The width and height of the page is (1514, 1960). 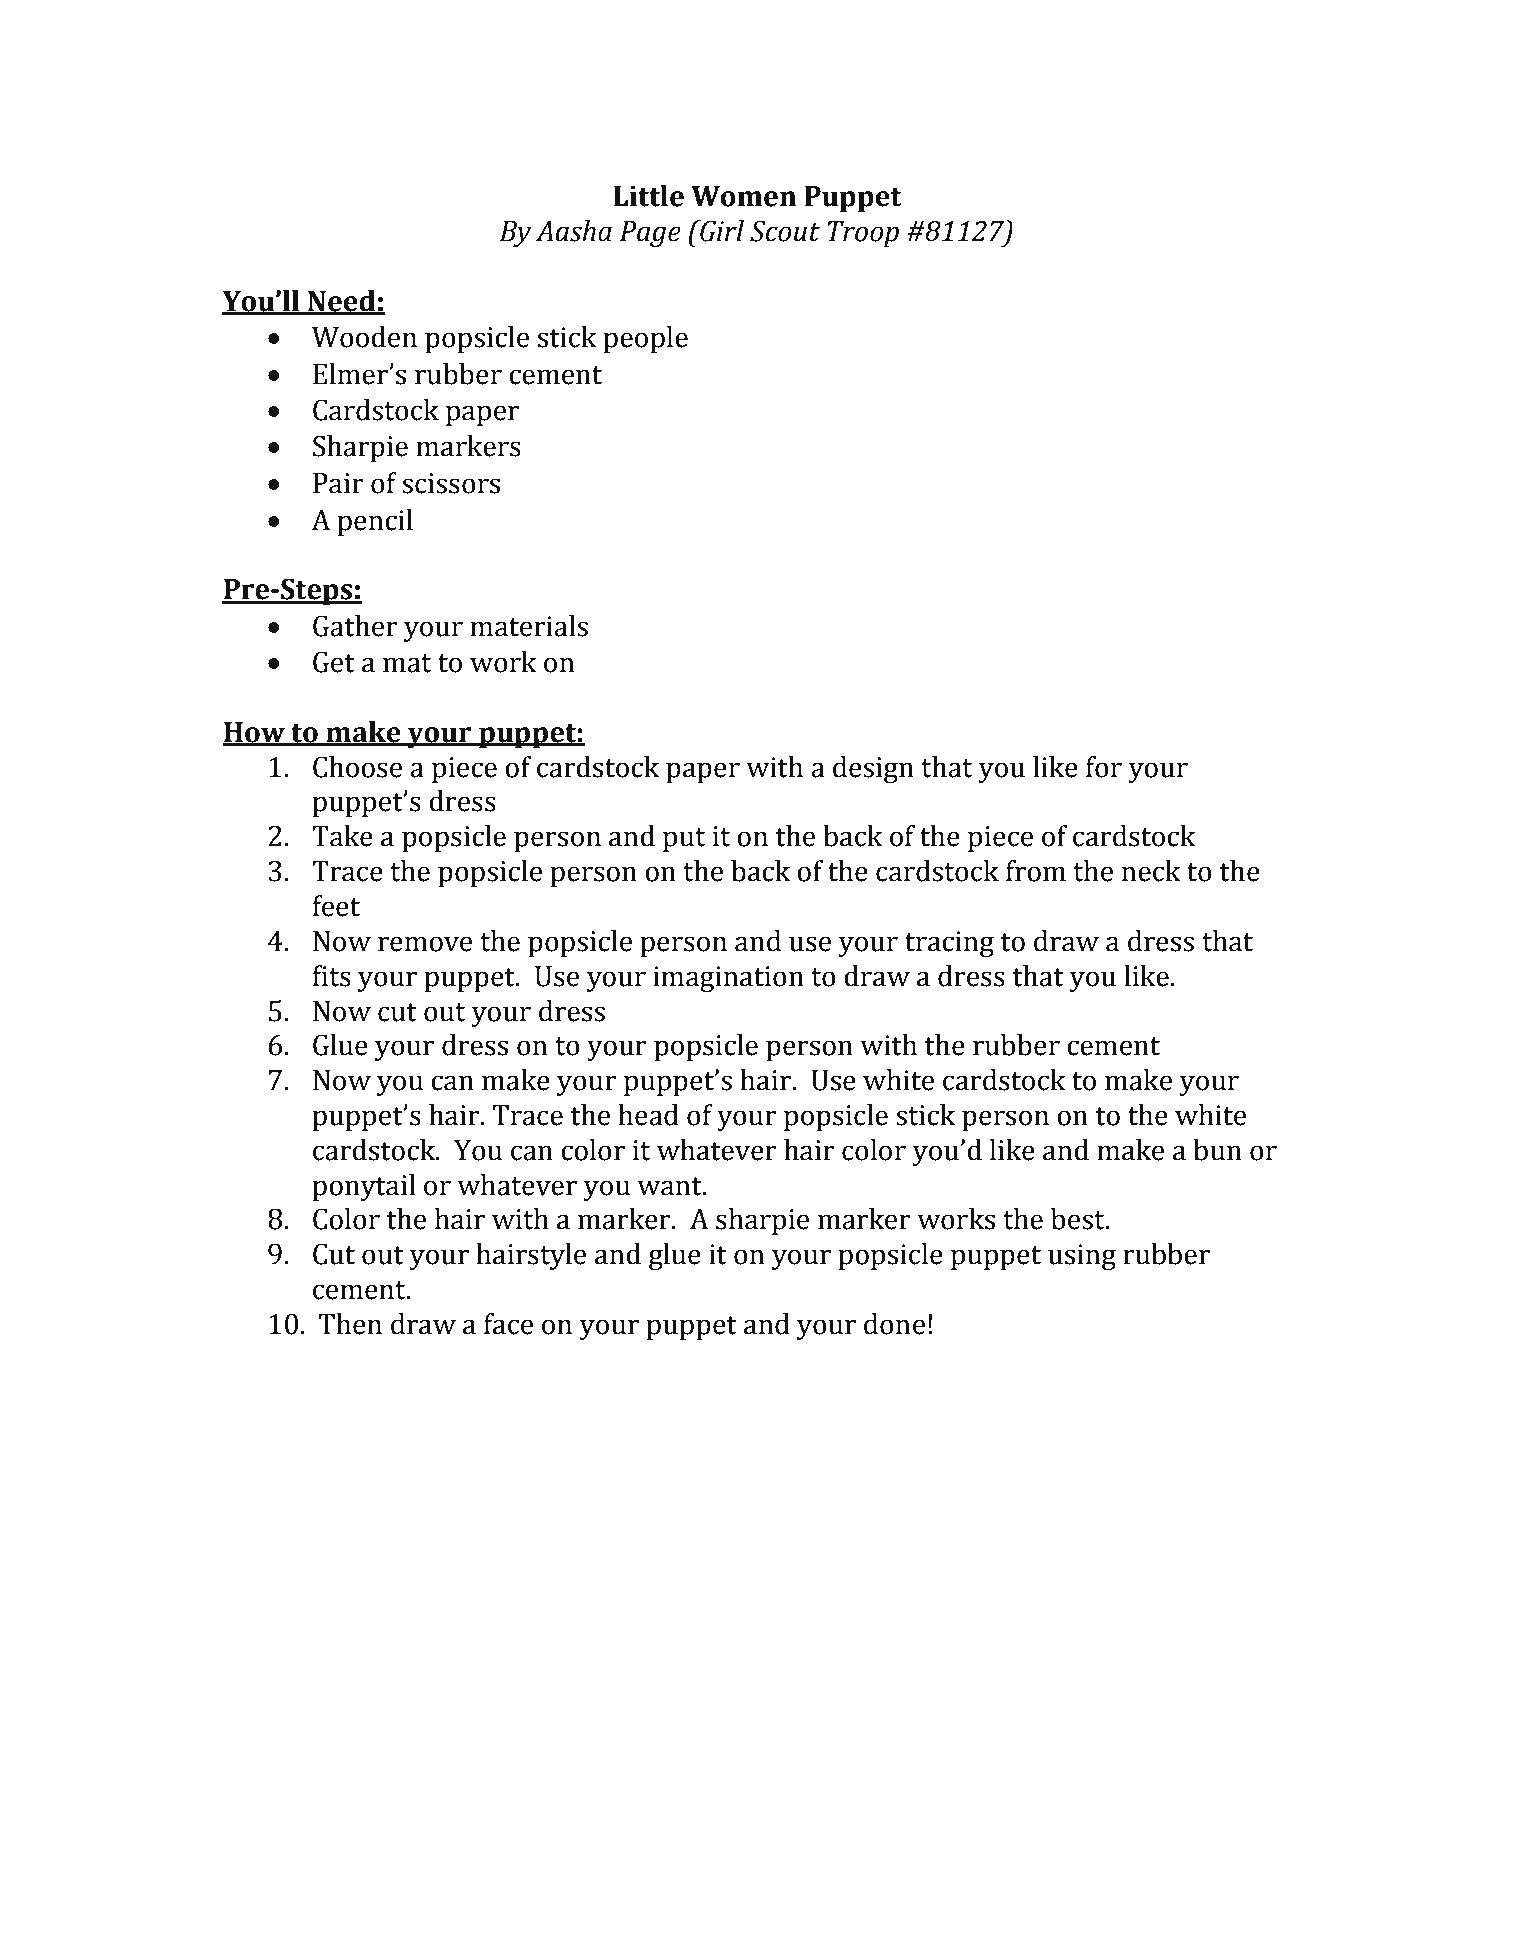 What do you see at coordinates (863, 234) in the page?
I see `Troop` at bounding box center [863, 234].
